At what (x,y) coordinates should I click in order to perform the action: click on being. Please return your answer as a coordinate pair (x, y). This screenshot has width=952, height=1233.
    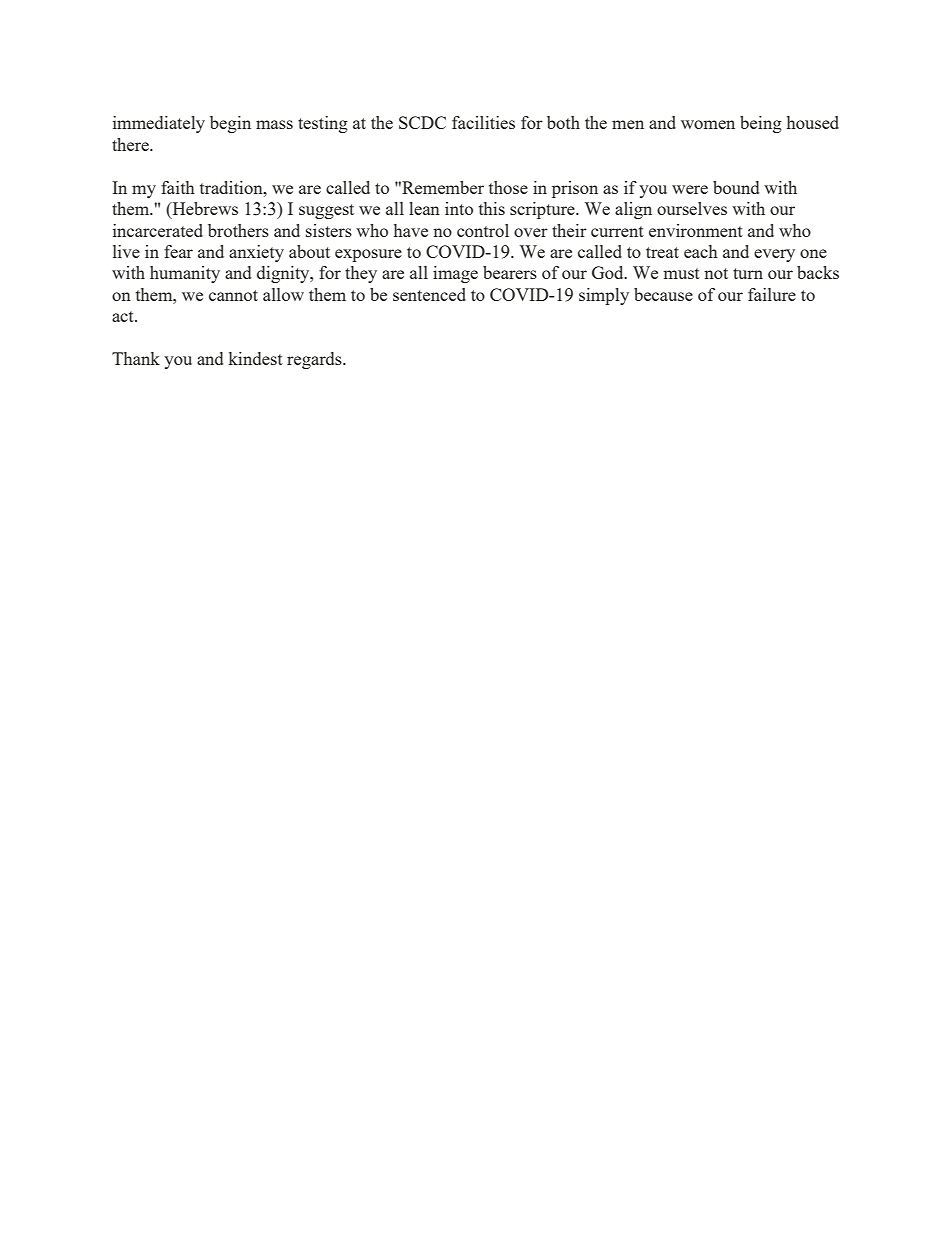
    Looking at the image, I should click on (761, 124).
